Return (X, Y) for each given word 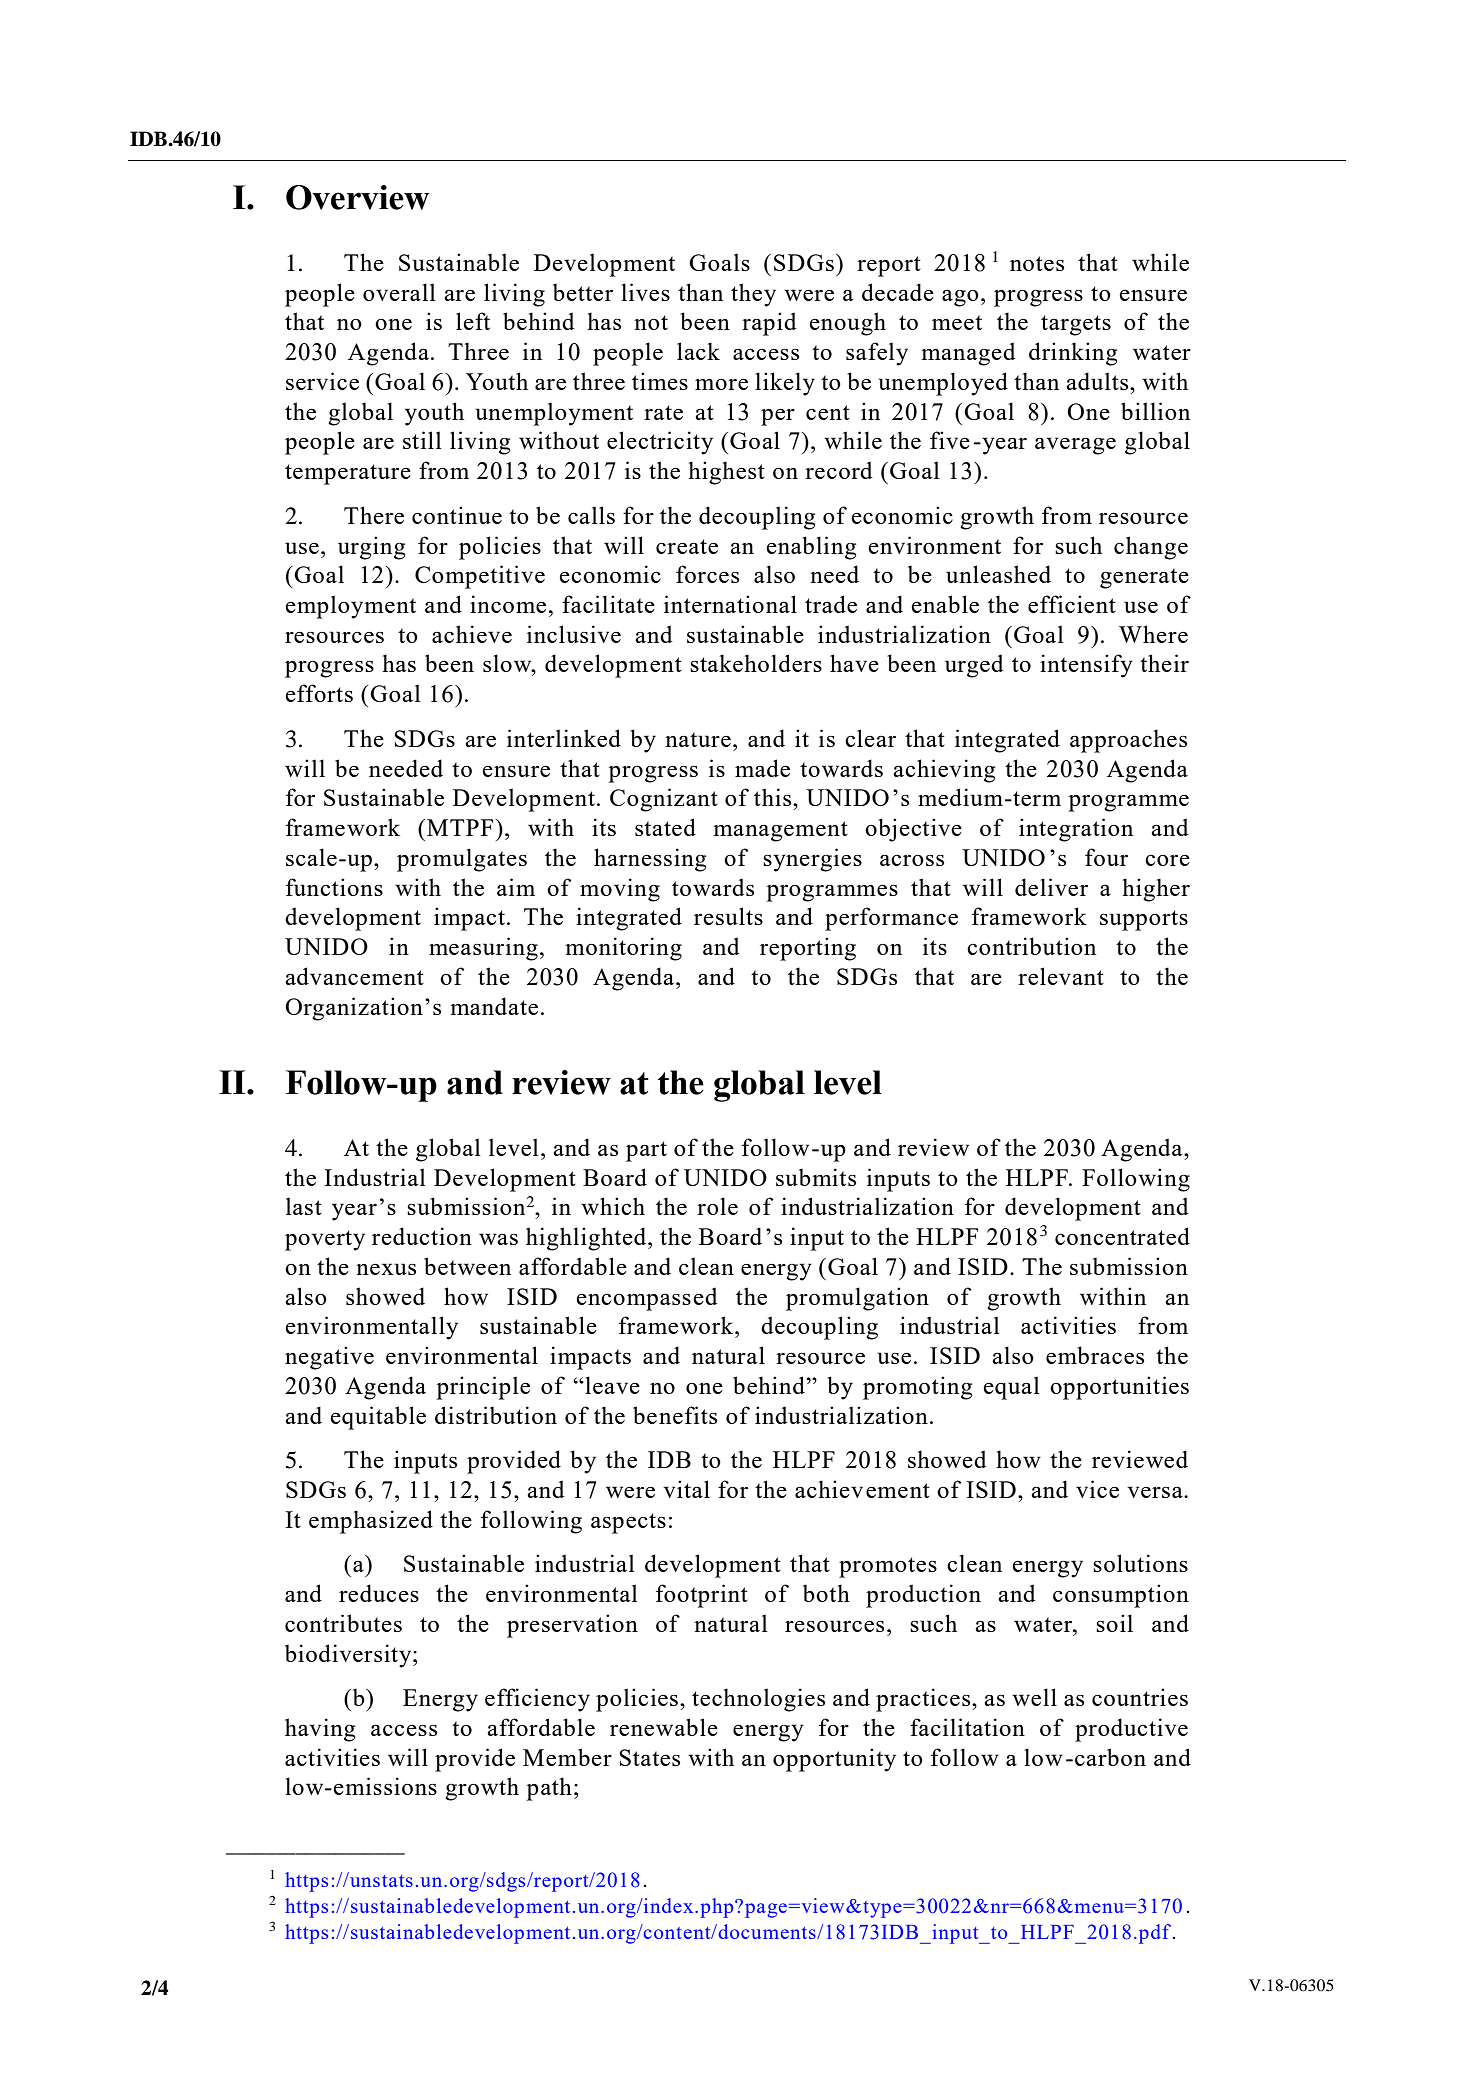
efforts (319, 693)
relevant (1061, 976)
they (753, 295)
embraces (1095, 1355)
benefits (675, 1415)
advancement (354, 976)
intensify (1086, 666)
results (728, 916)
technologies (758, 1700)
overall (399, 292)
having (320, 1730)
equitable (378, 1418)
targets (1076, 325)
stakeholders (756, 663)
